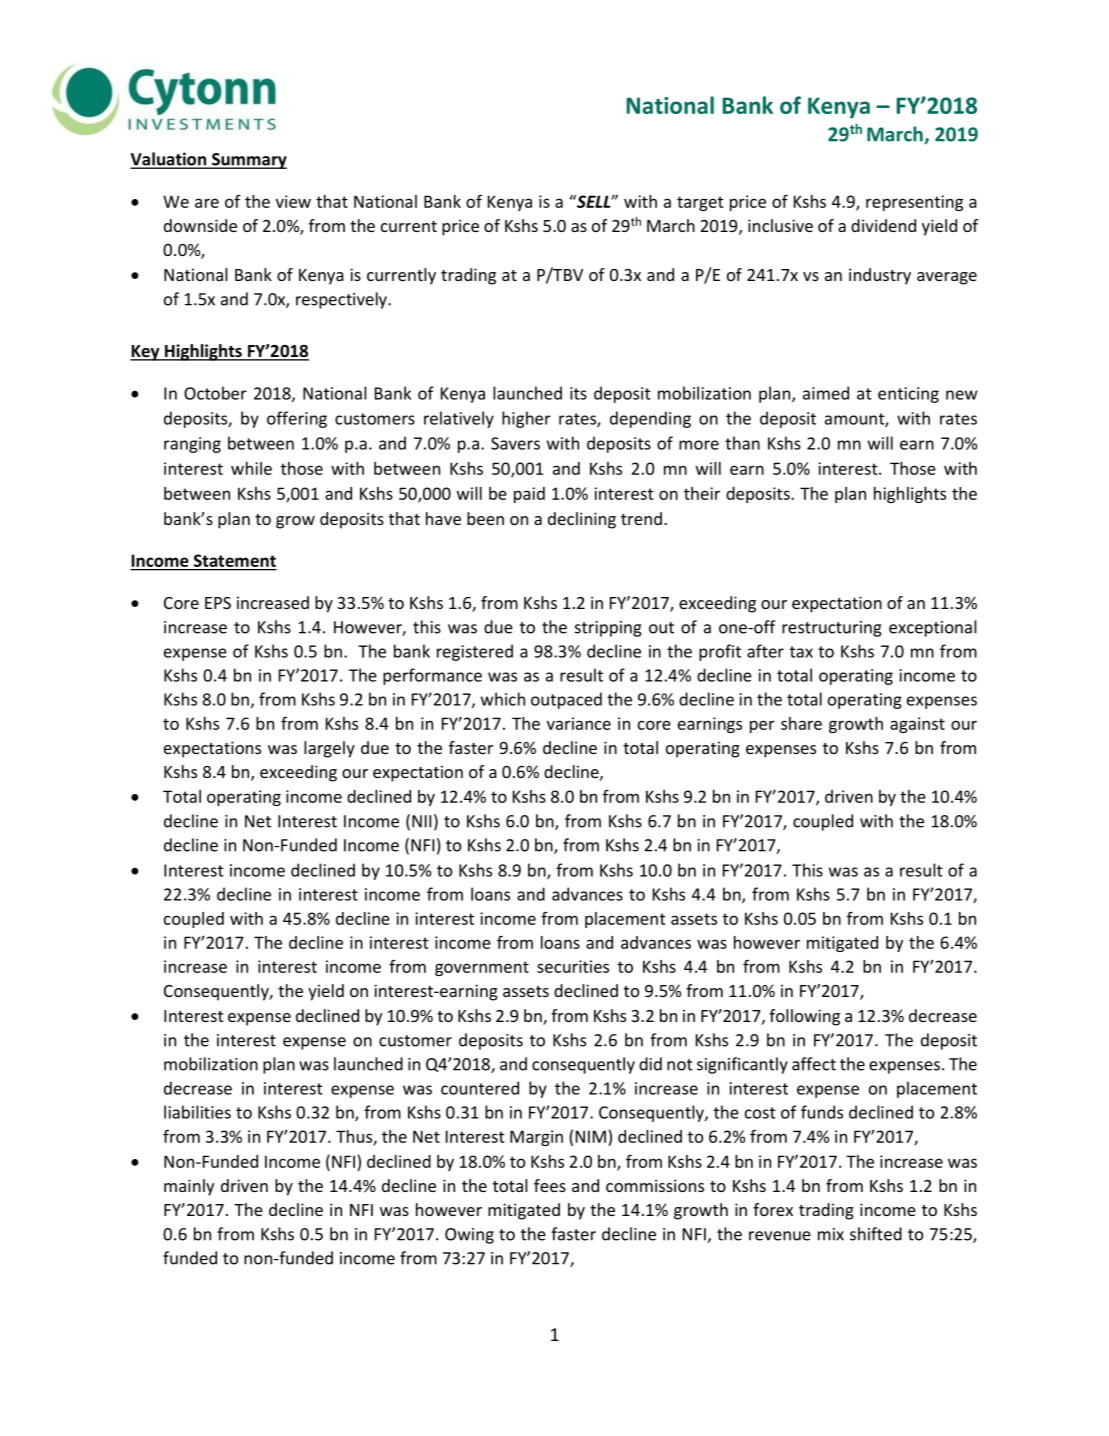 This document has width=1109, height=1436. What do you see at coordinates (917, 725) in the document?
I see `against` at bounding box center [917, 725].
